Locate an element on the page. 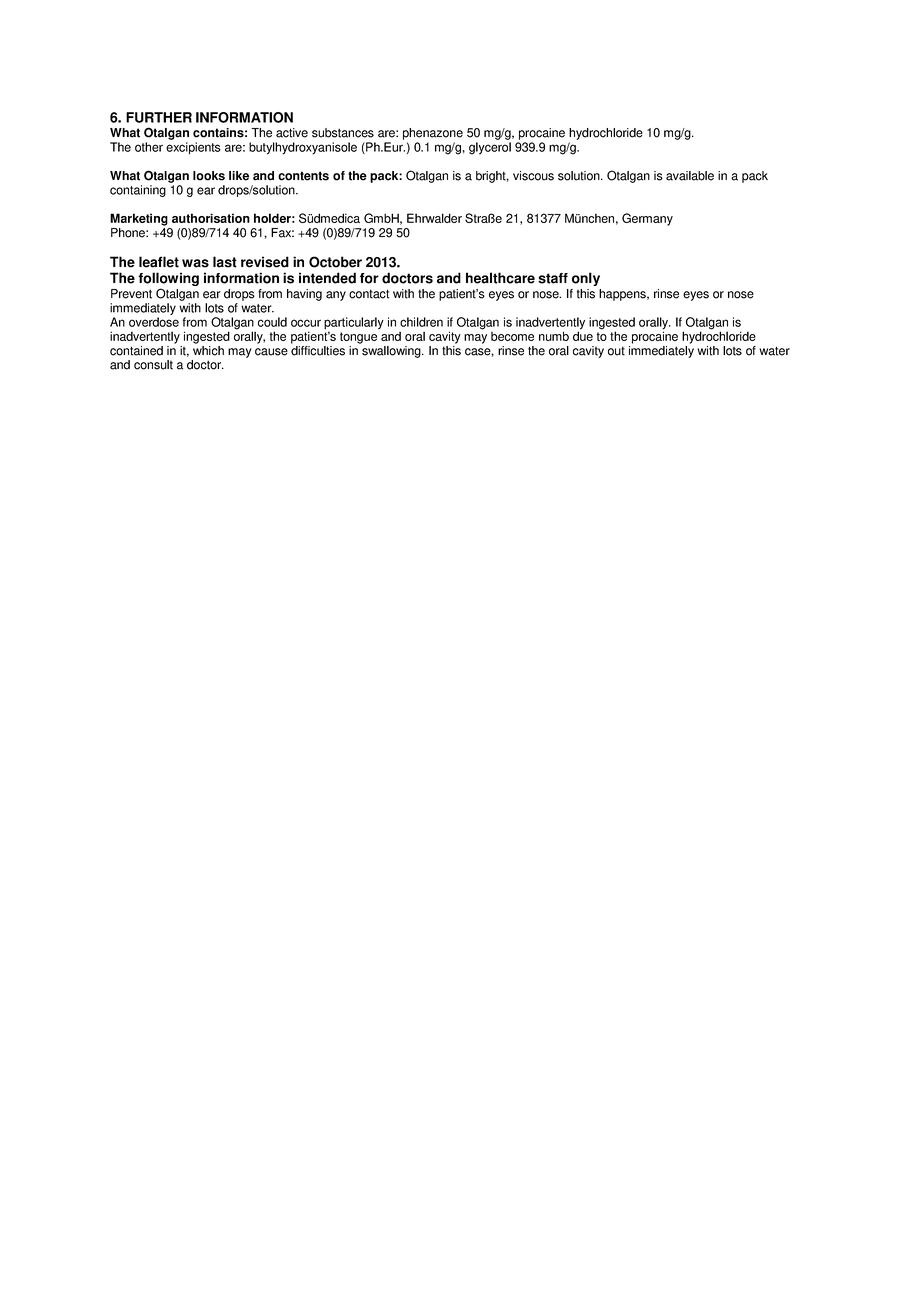  Germany is located at coordinates (647, 219).
